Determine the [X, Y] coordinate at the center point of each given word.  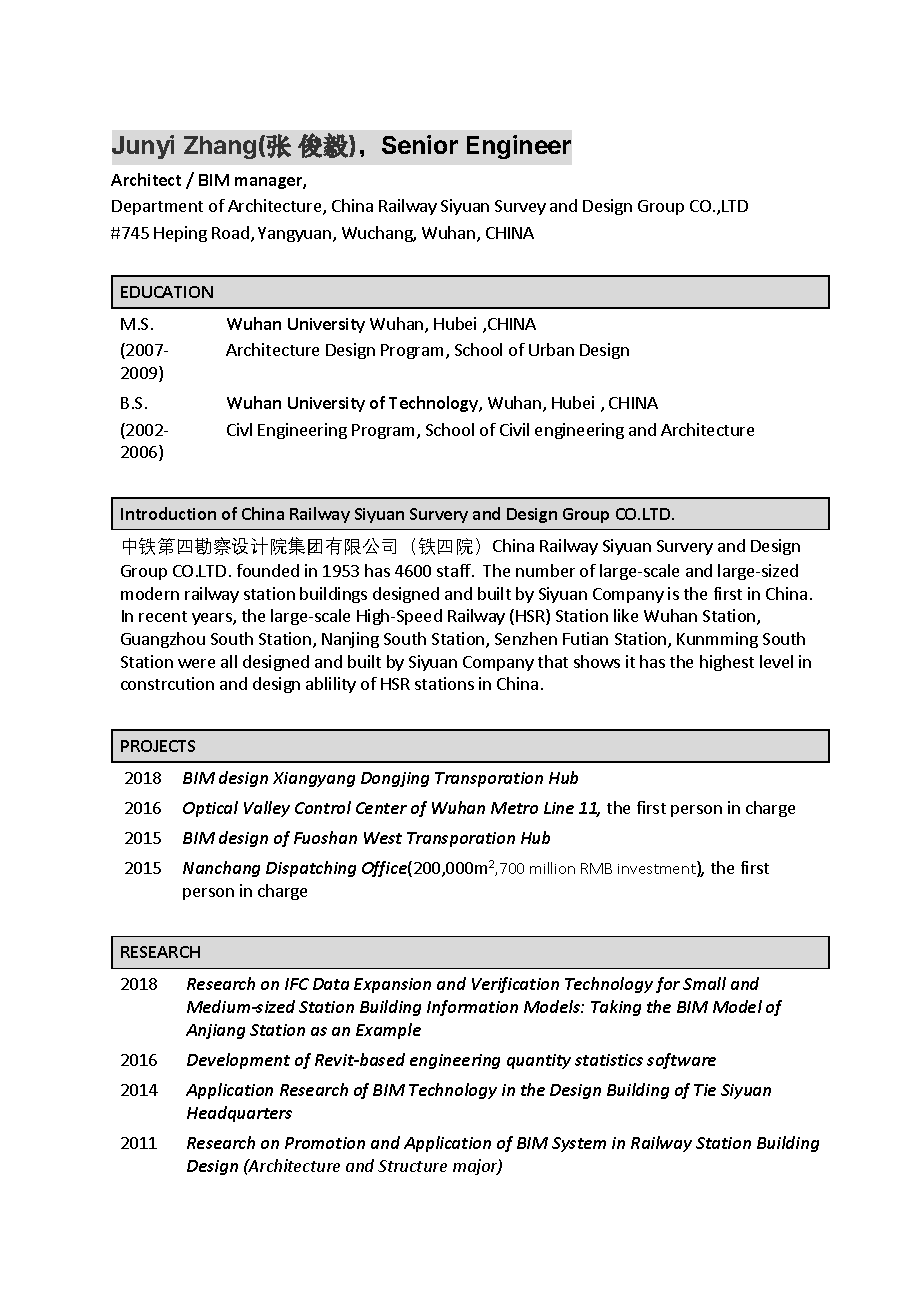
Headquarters [239, 1114]
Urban [551, 349]
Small [704, 983]
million [552, 868]
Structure [412, 1166]
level [776, 661]
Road [230, 232]
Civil [514, 429]
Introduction [168, 513]
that [553, 661]
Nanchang [221, 869]
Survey [520, 207]
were [196, 663]
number [545, 570]
